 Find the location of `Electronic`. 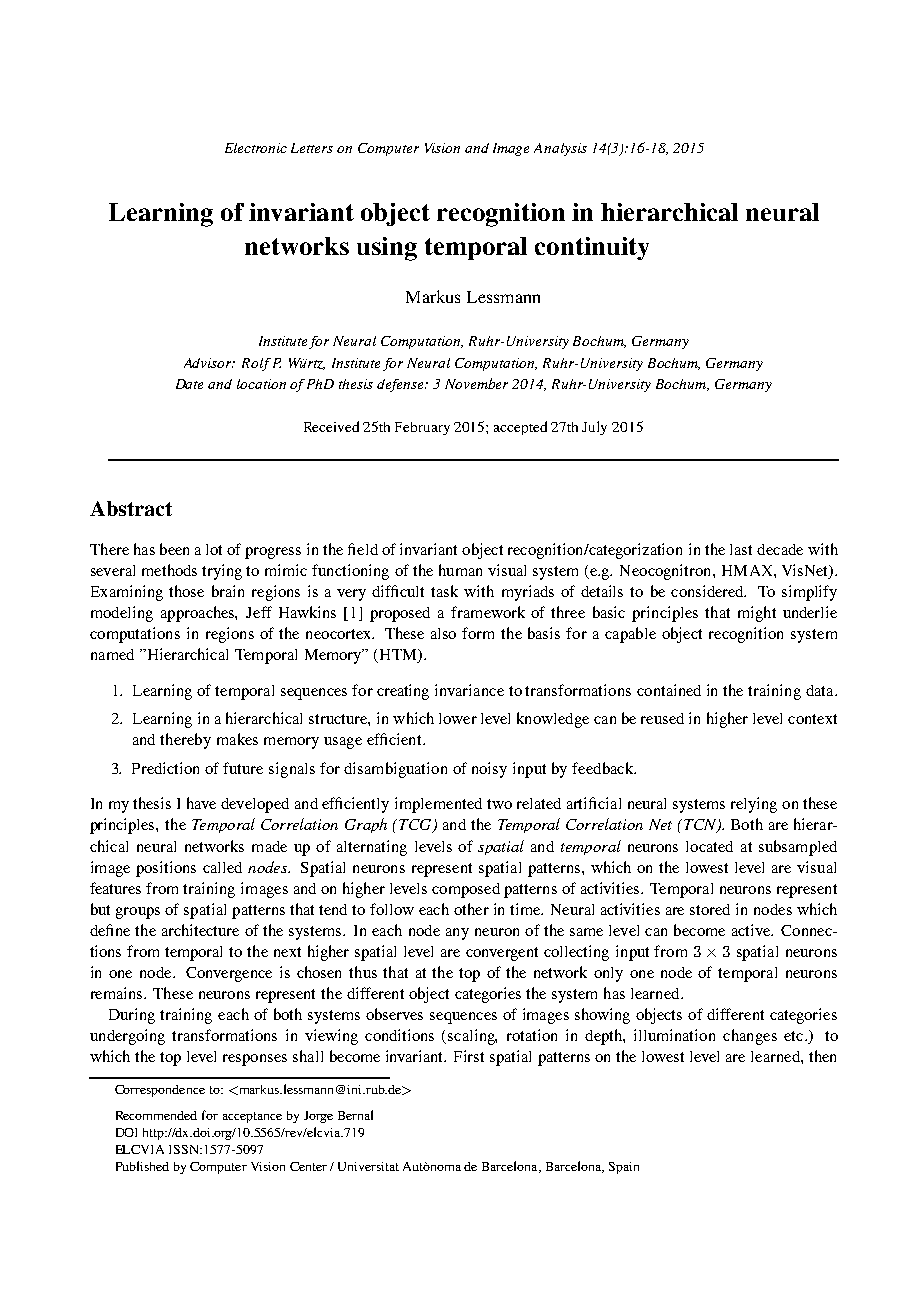

Electronic is located at coordinates (256, 148).
